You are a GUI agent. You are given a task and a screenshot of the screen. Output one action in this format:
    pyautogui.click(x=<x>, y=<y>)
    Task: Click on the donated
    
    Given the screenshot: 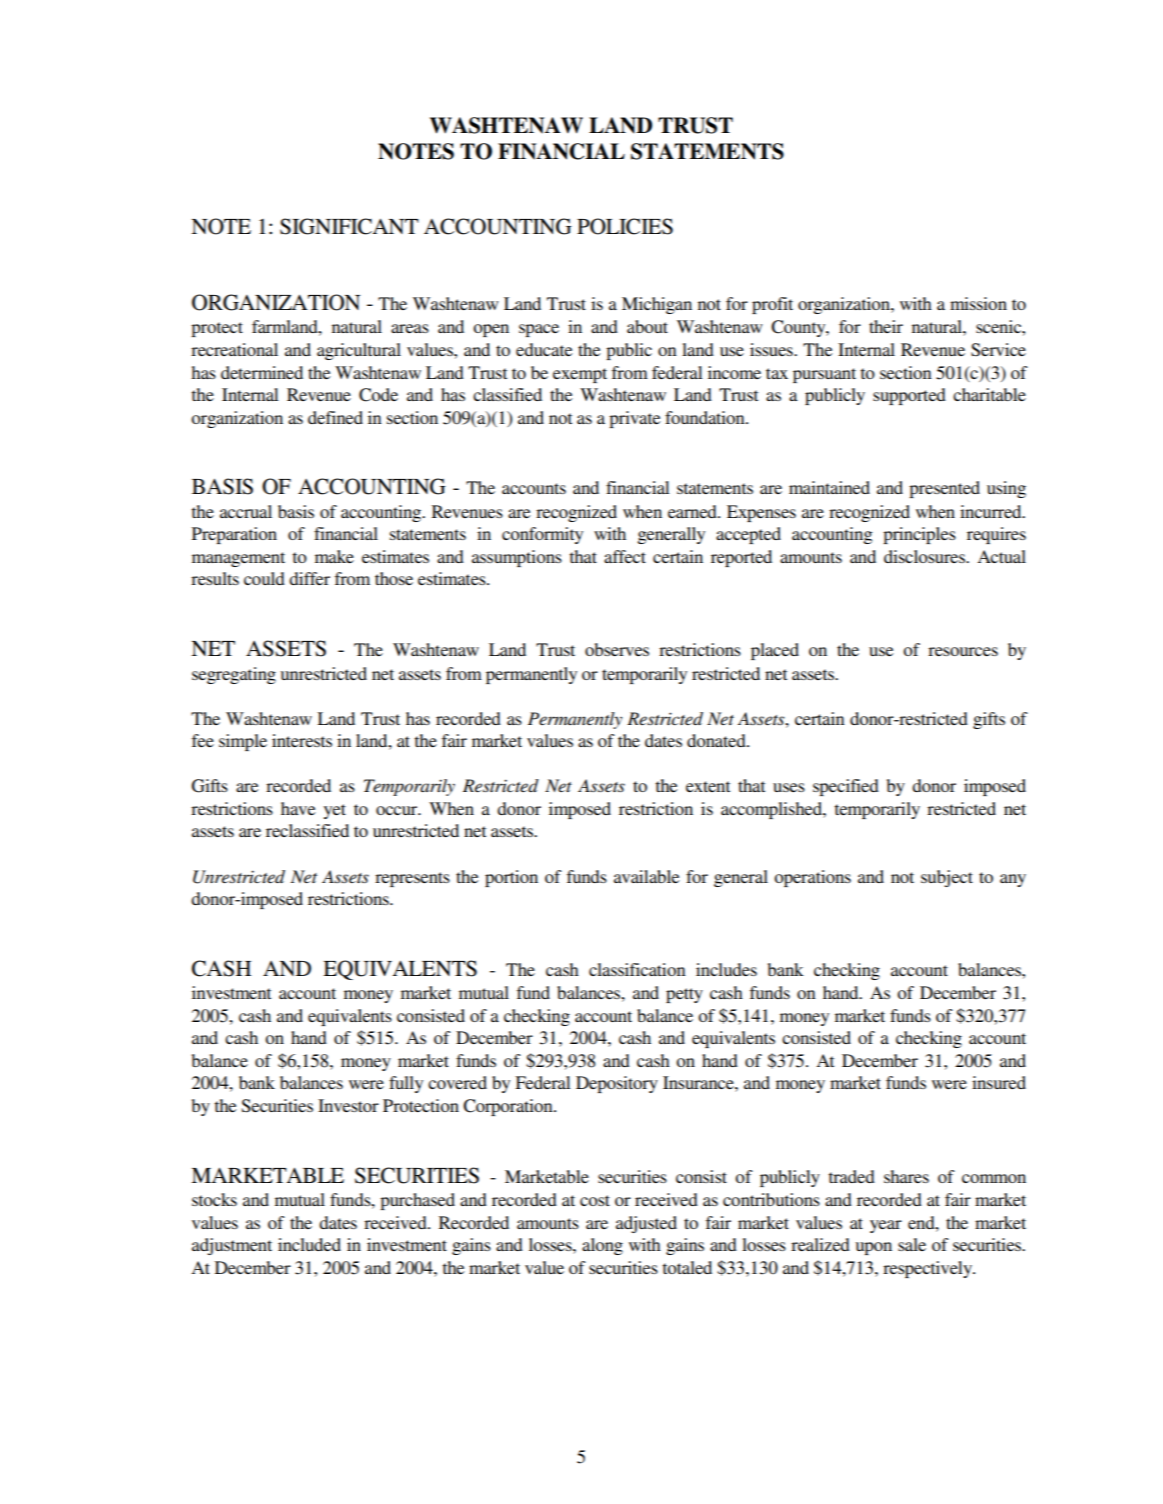 What is the action you would take?
    pyautogui.click(x=717, y=740)
